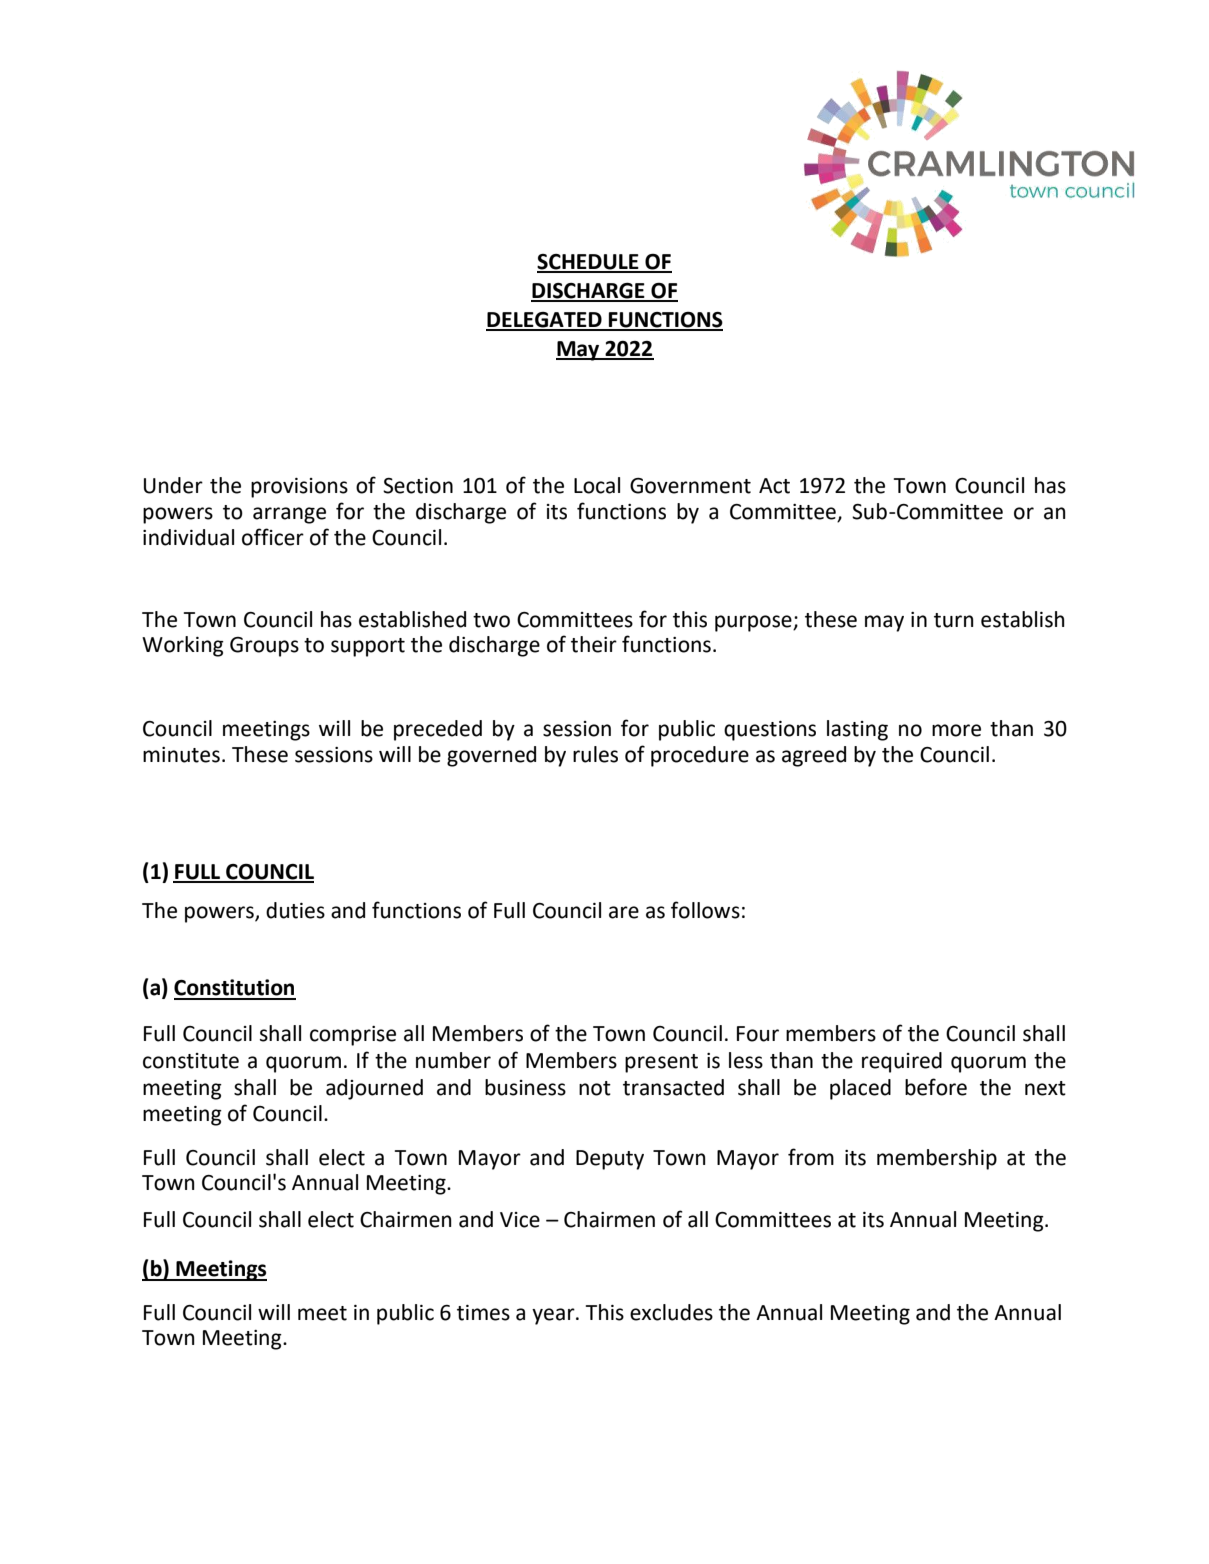 The width and height of the image is (1209, 1564). I want to click on times, so click(483, 1313).
